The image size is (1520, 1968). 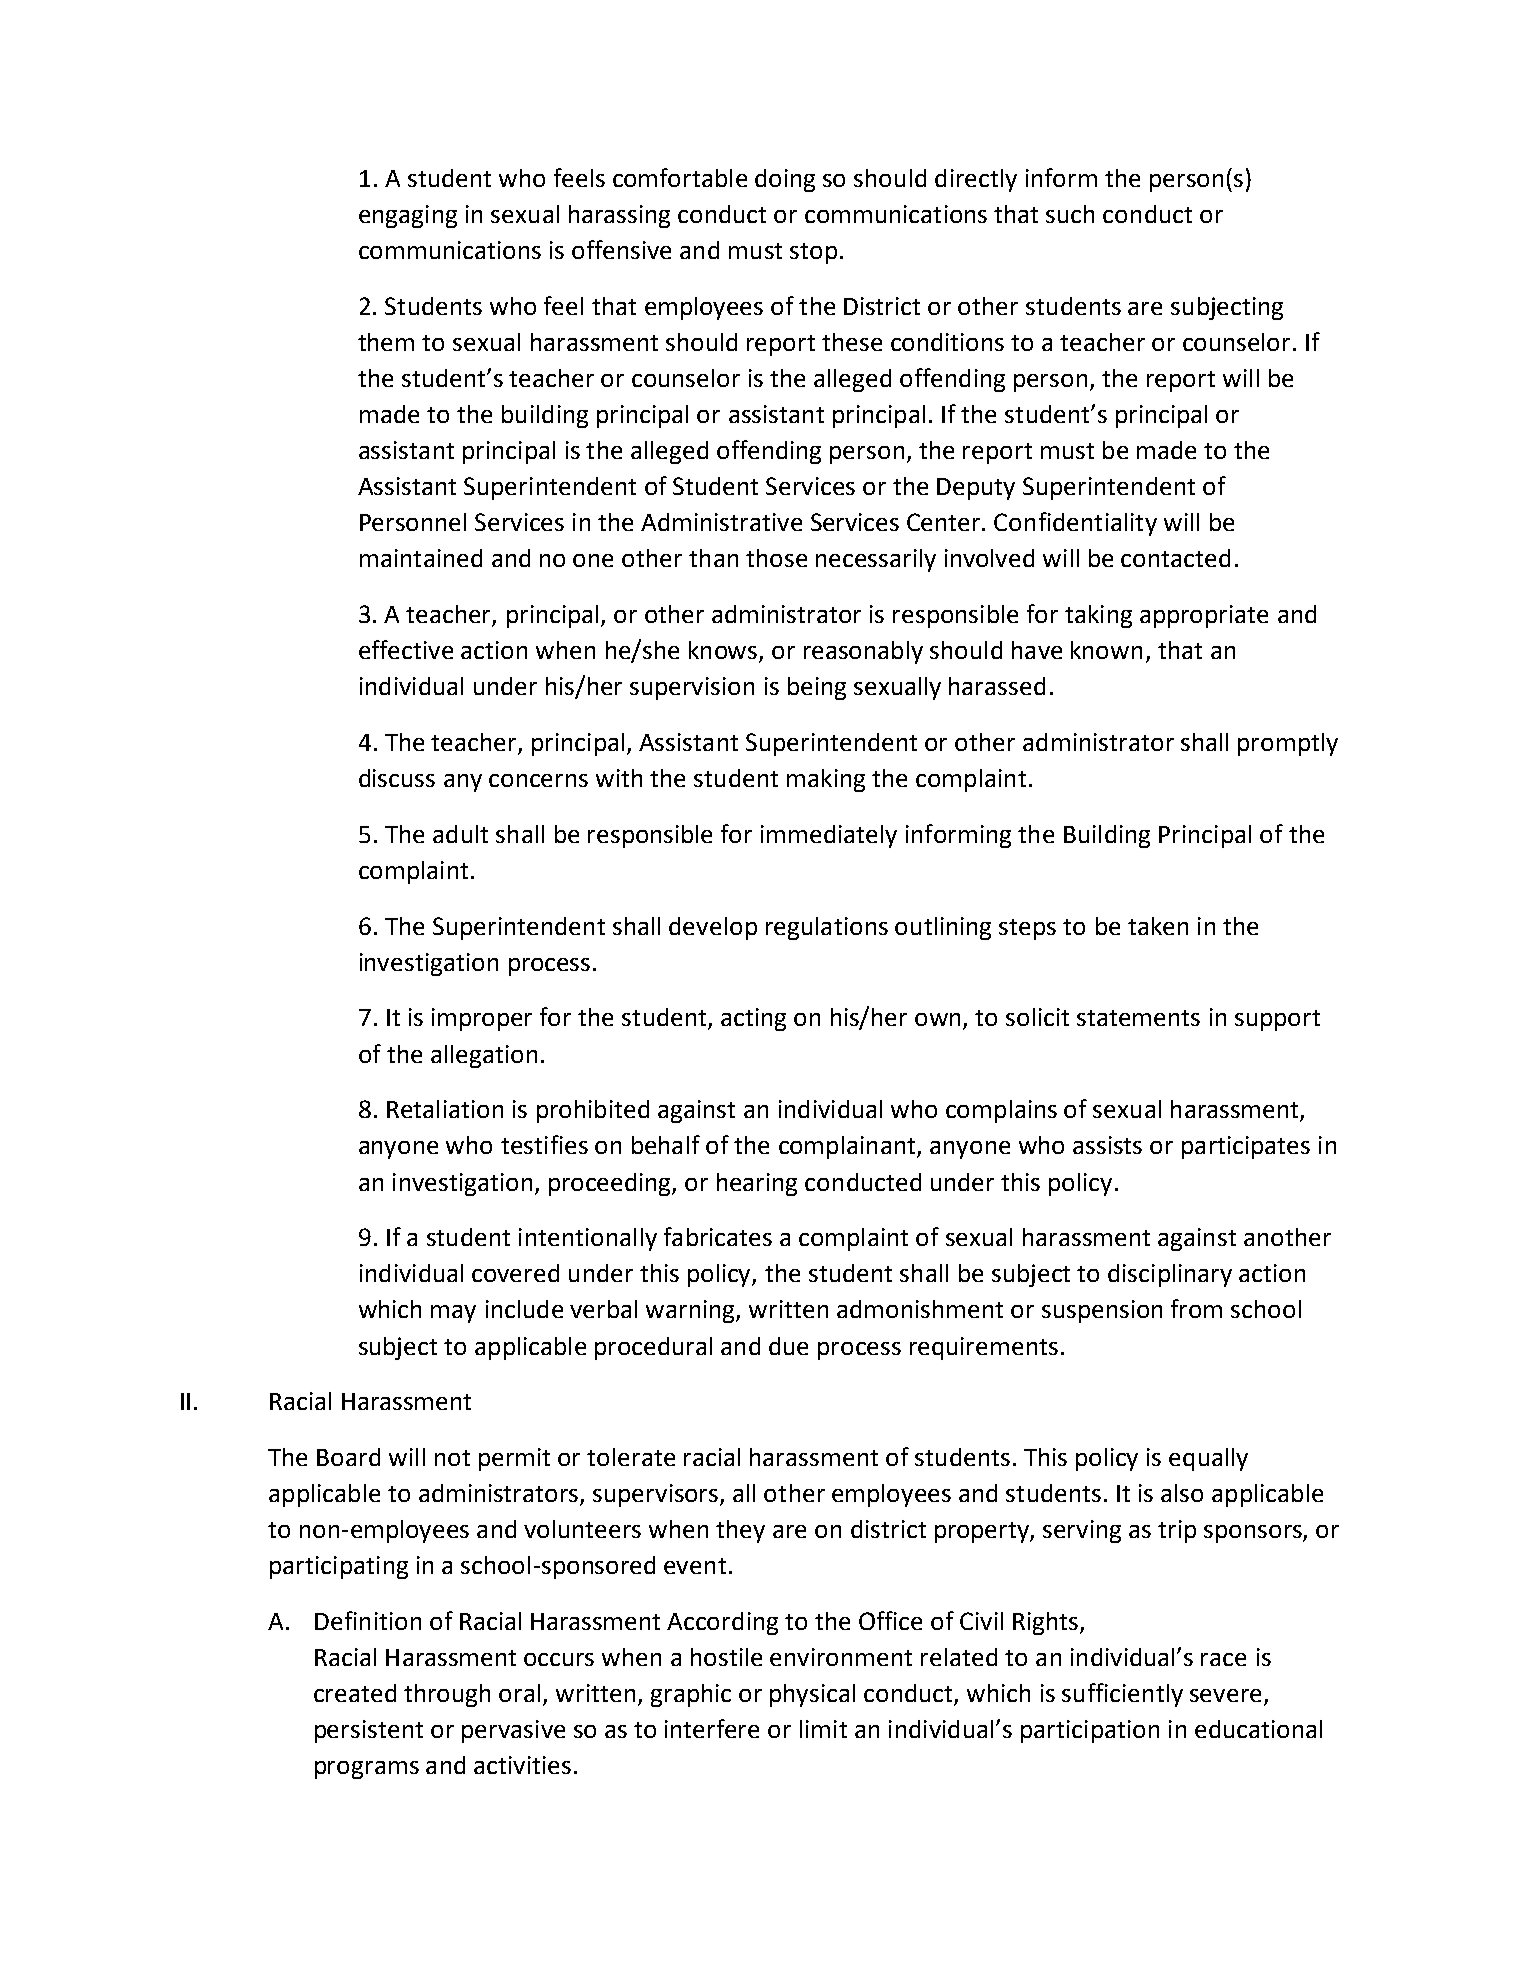 I want to click on severe, so click(x=1225, y=1695).
